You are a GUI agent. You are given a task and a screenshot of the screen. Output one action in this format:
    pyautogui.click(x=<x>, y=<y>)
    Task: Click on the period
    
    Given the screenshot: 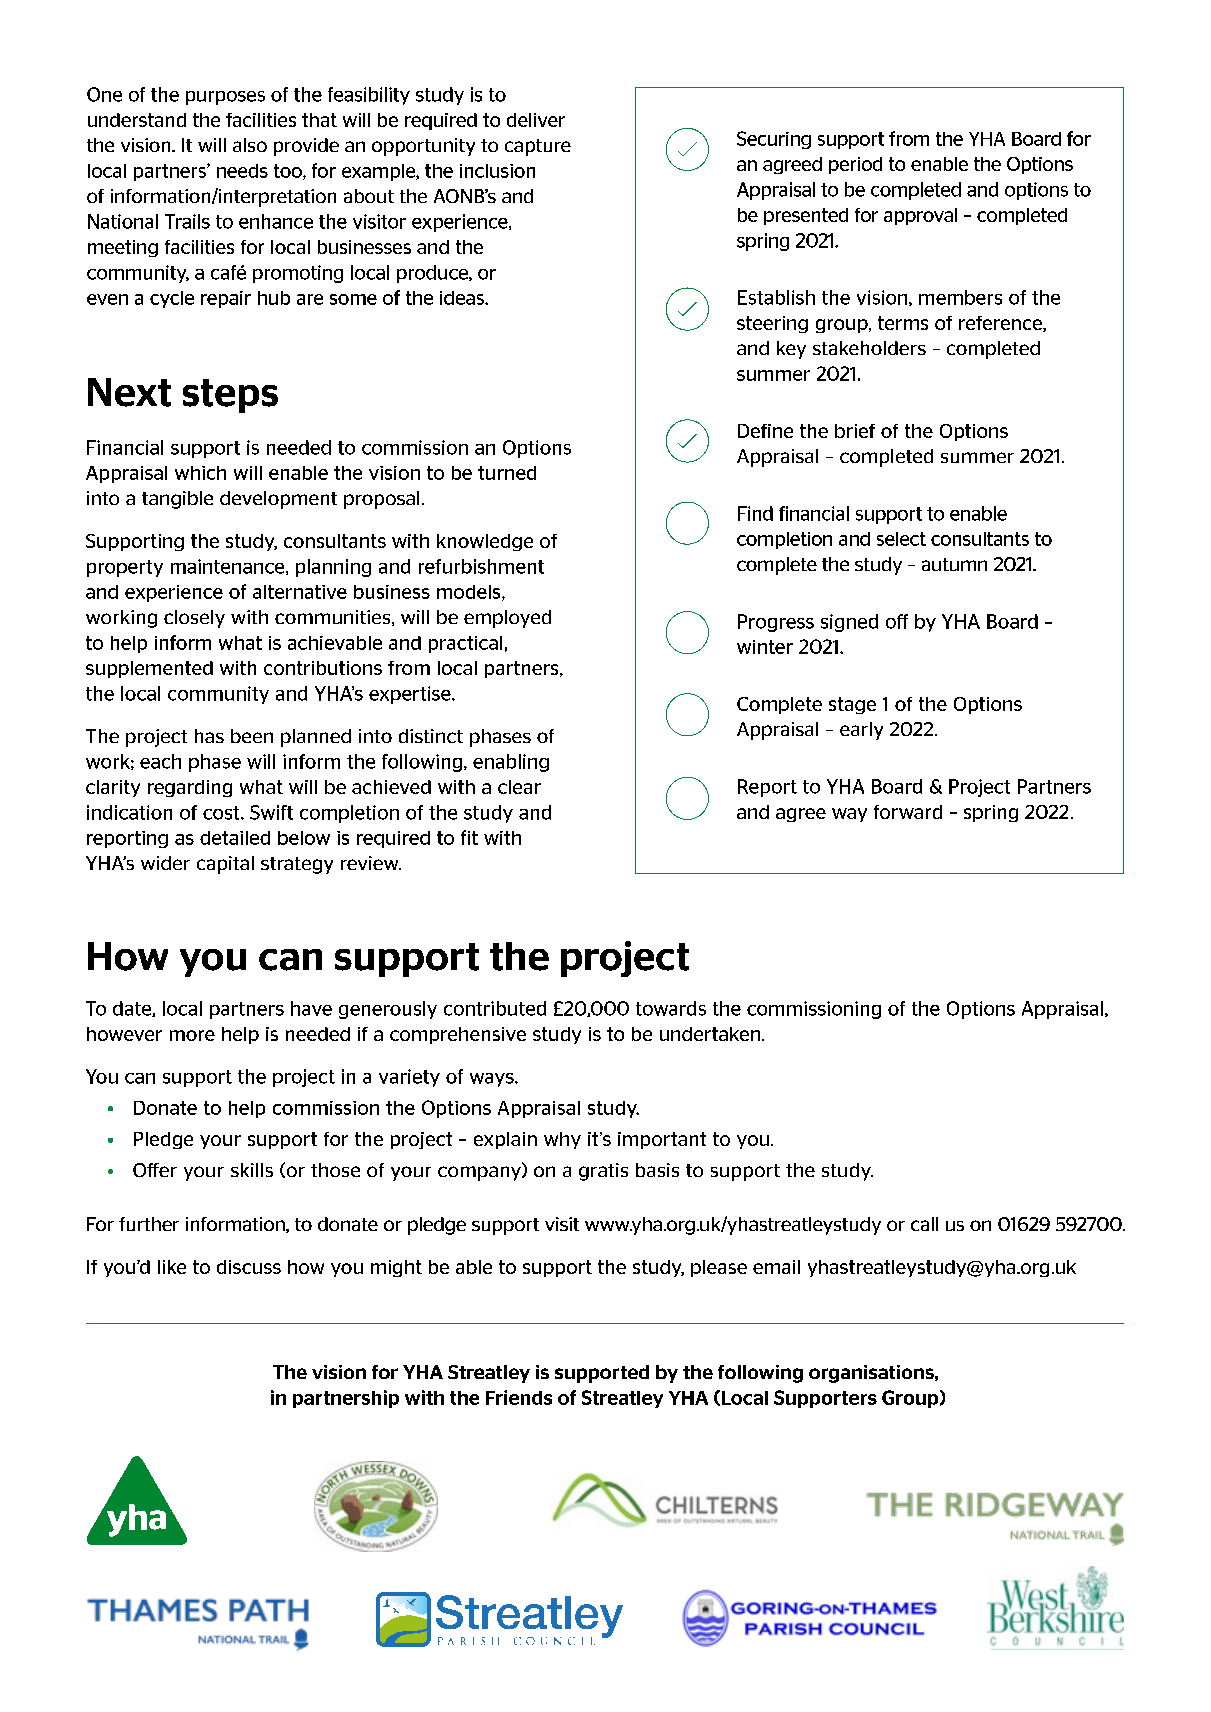 What is the action you would take?
    pyautogui.click(x=855, y=165)
